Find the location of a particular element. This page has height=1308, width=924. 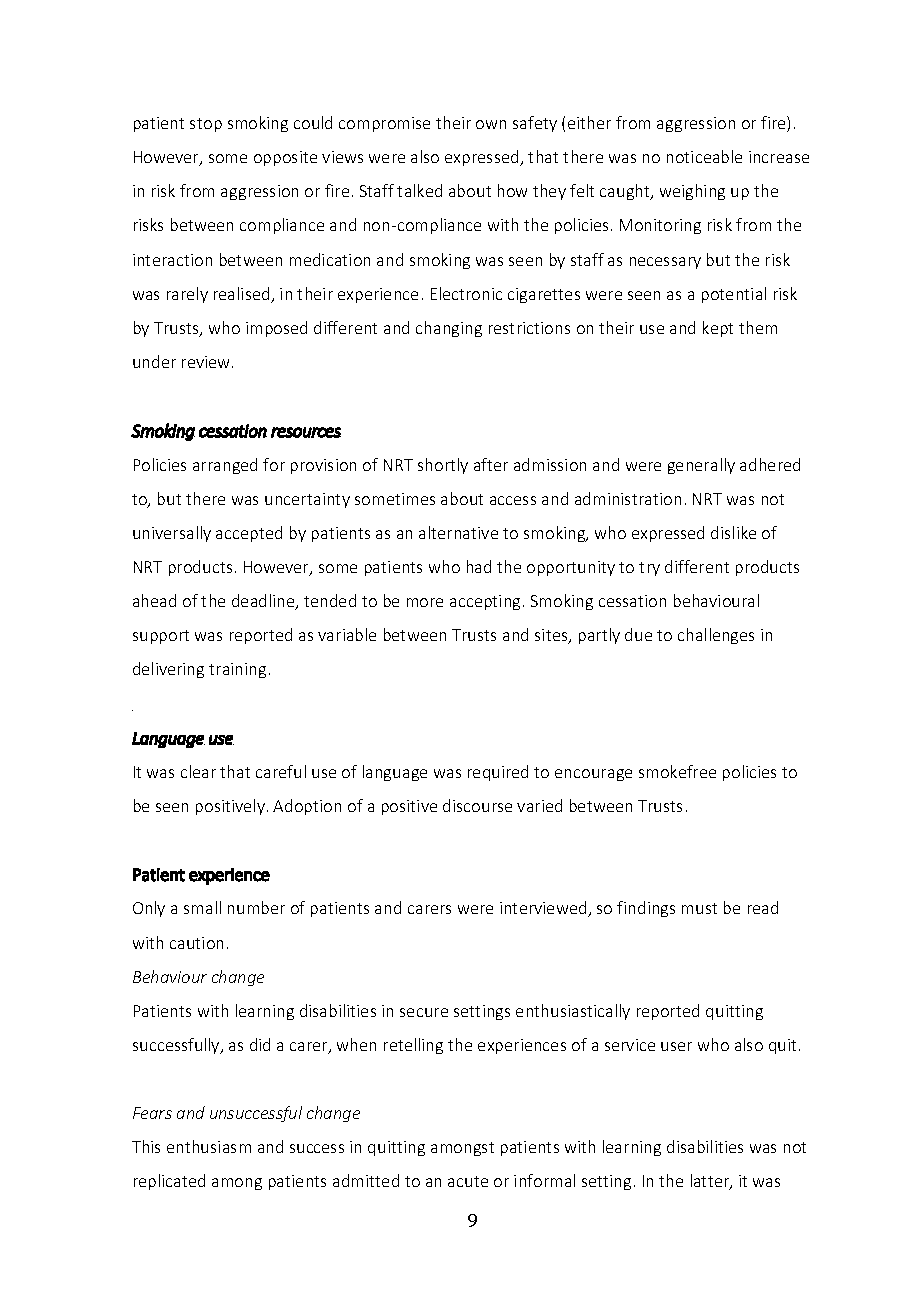

acute is located at coordinates (468, 1181).
